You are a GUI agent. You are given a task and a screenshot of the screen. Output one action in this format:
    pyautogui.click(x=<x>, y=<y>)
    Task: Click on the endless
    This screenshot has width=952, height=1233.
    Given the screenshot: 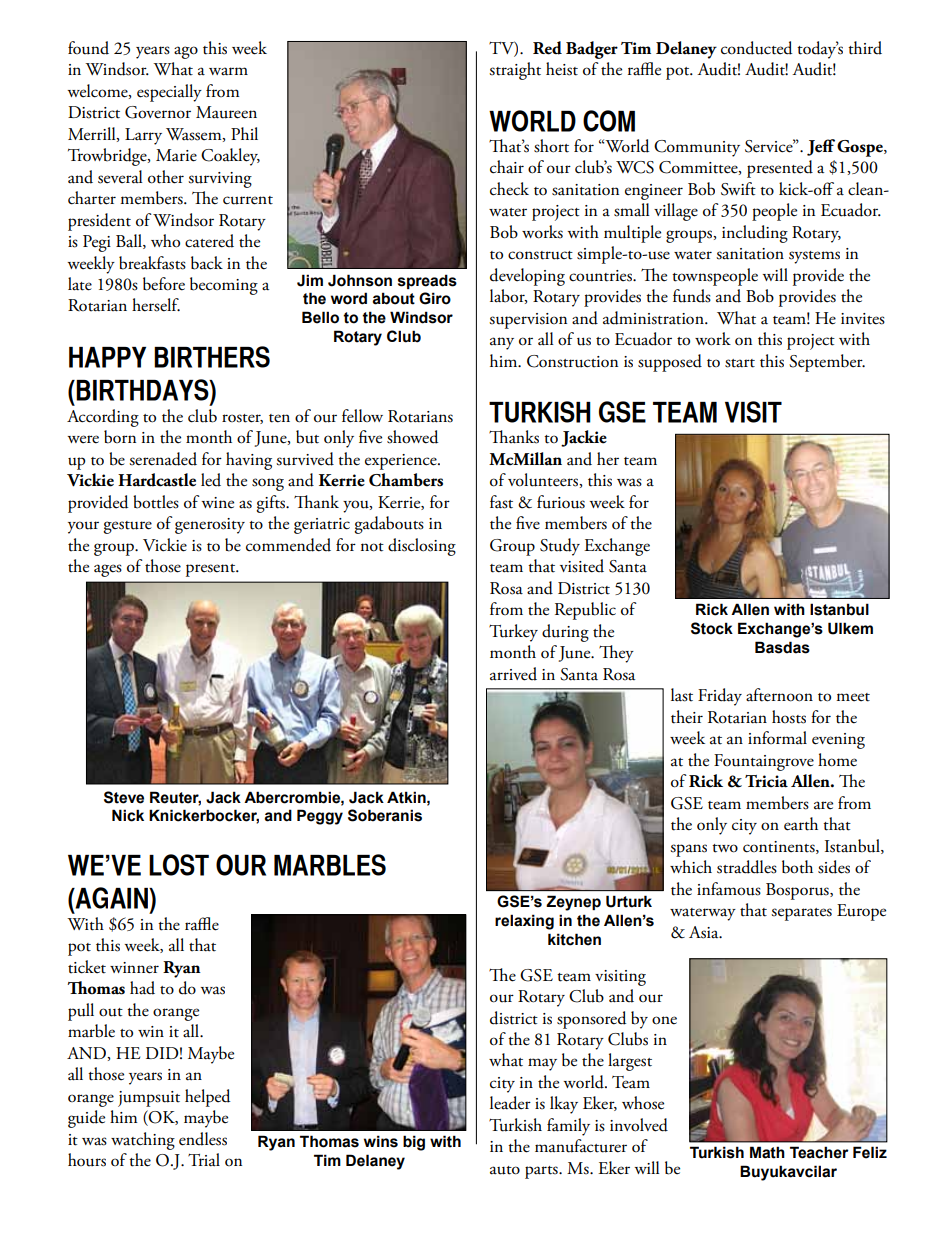 What is the action you would take?
    pyautogui.click(x=203, y=1139)
